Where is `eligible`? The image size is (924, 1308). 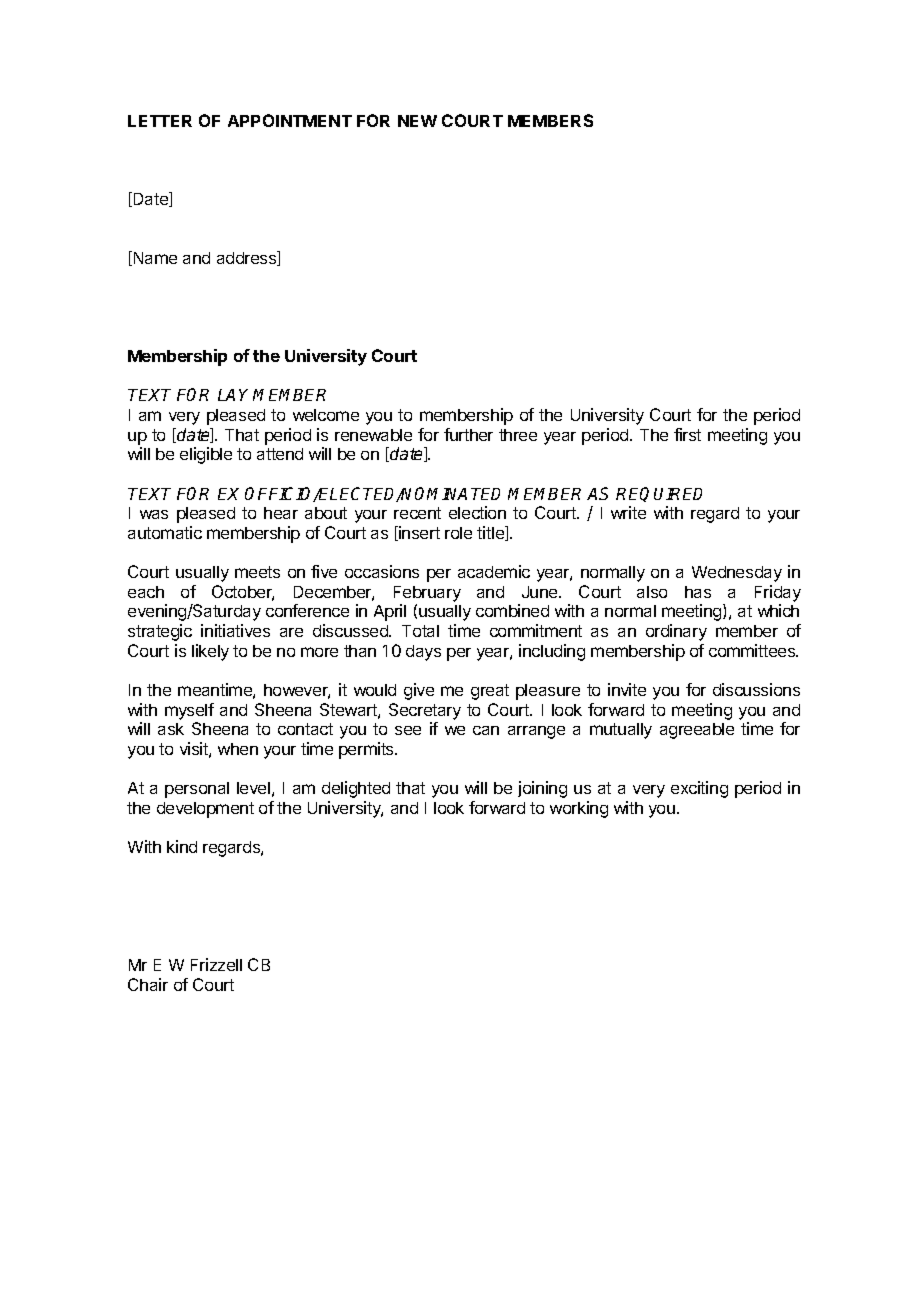
eligible is located at coordinates (206, 455).
